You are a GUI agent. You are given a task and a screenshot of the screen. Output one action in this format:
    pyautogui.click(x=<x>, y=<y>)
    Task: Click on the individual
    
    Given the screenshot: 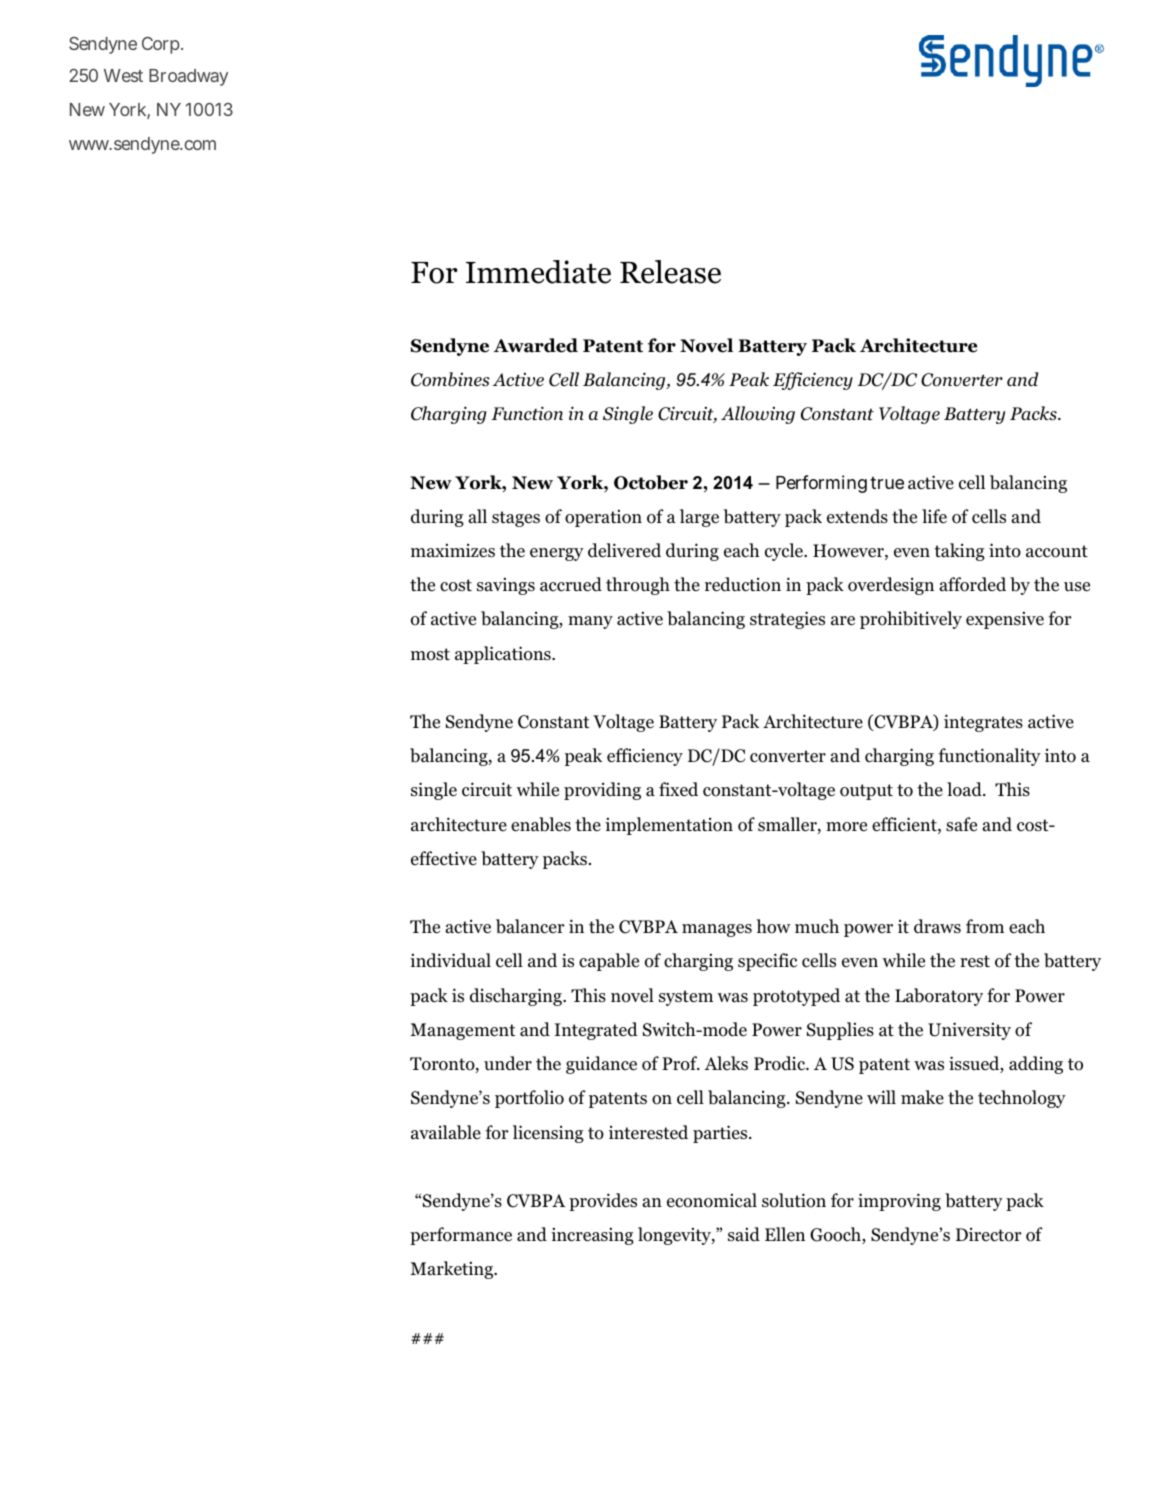 What is the action you would take?
    pyautogui.click(x=450, y=960)
